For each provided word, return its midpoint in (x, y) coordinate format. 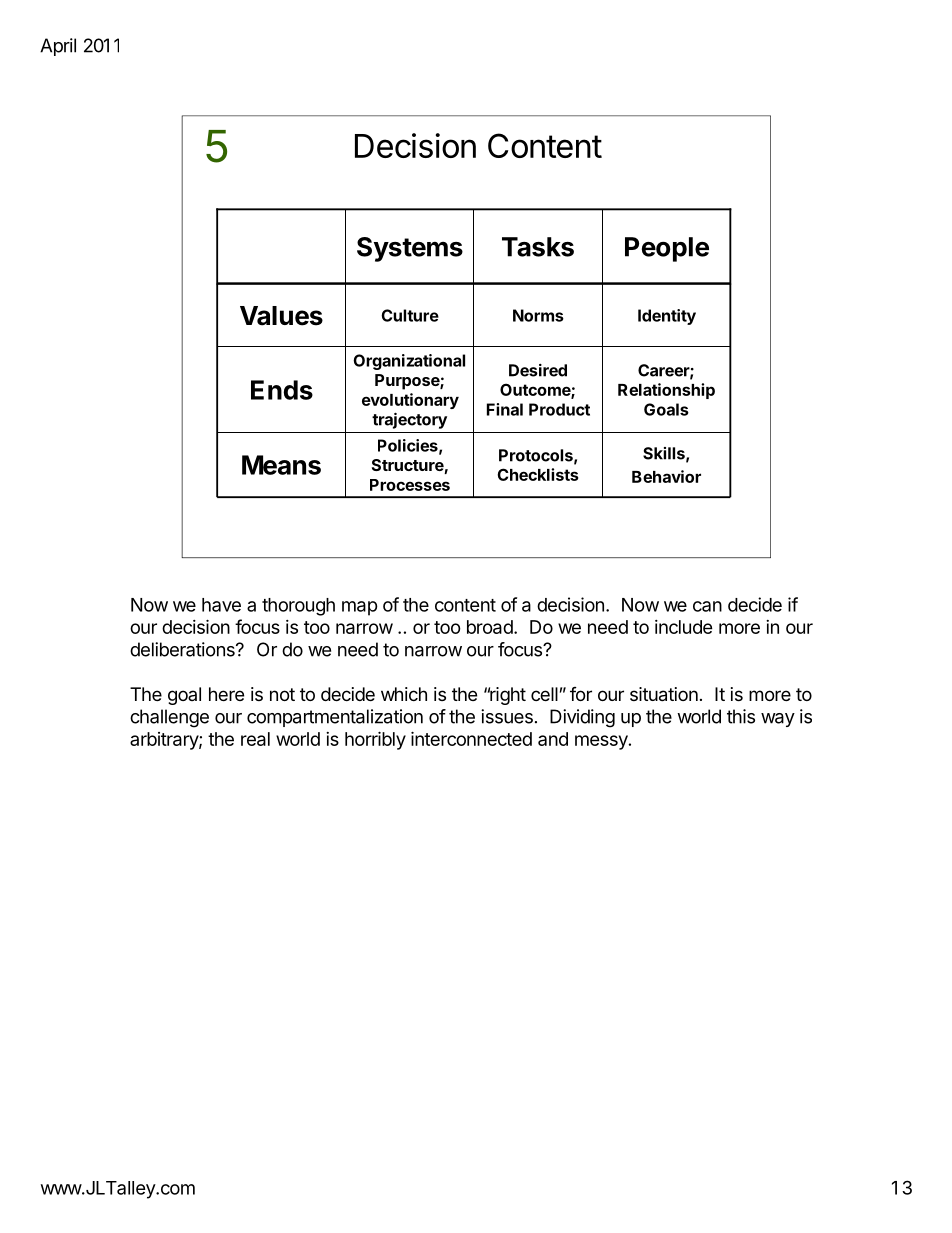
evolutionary (410, 401)
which (404, 694)
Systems (410, 249)
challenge (169, 718)
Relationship (666, 391)
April (58, 47)
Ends (282, 390)
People (667, 249)
